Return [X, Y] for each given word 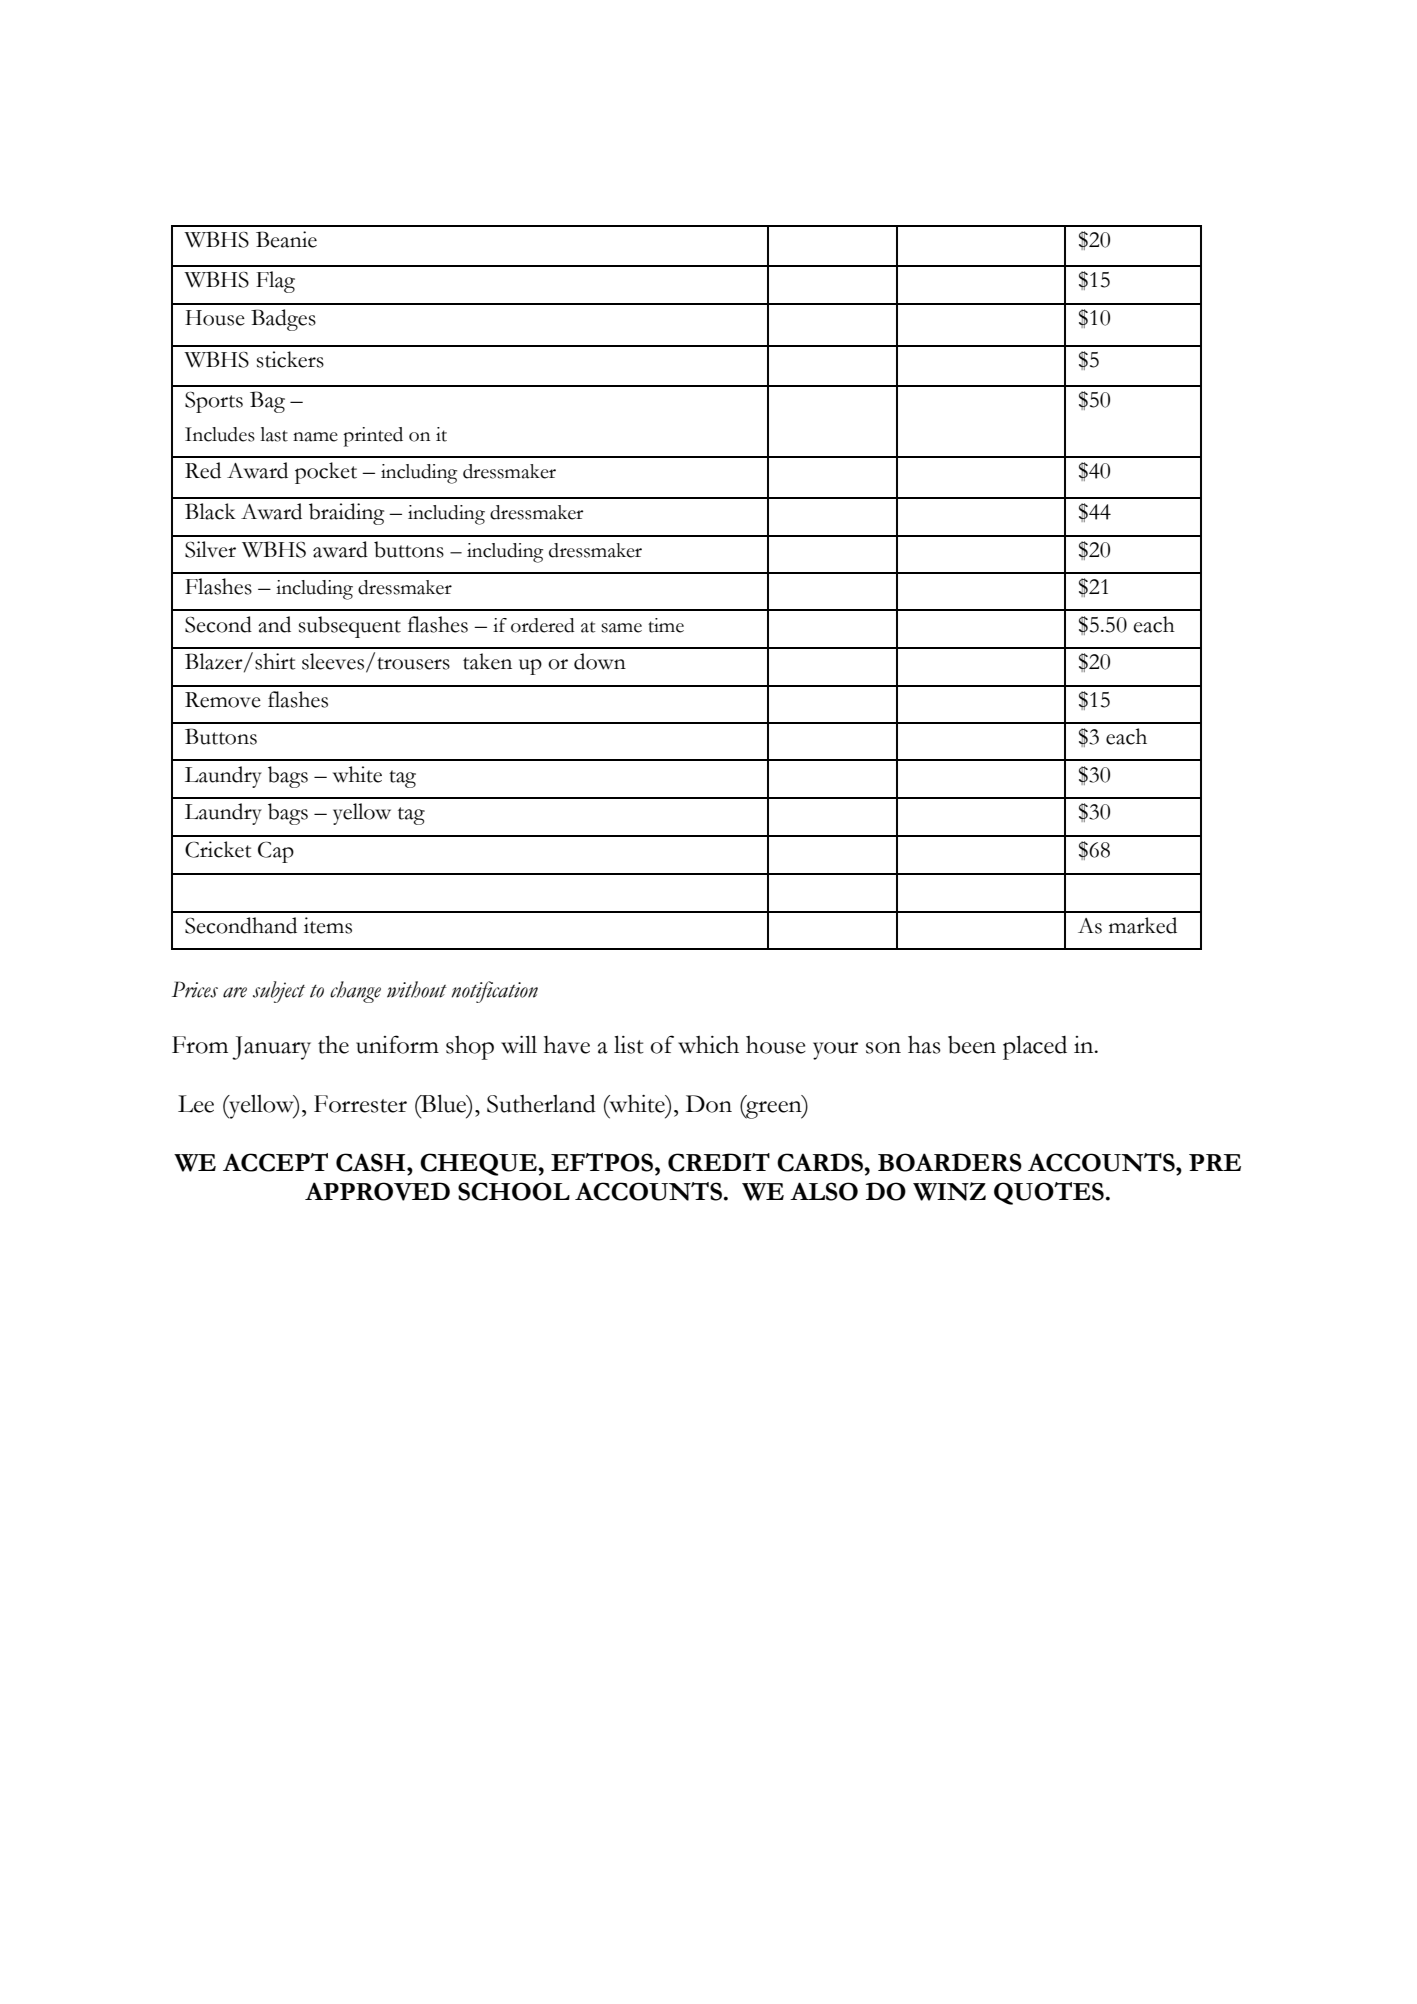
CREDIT [719, 1162]
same [621, 628]
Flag [275, 282]
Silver [210, 549]
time [666, 625]
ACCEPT [275, 1162]
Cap [276, 852]
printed [373, 437]
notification [494, 992]
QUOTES [1049, 1193]
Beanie [286, 239]
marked [1143, 925]
